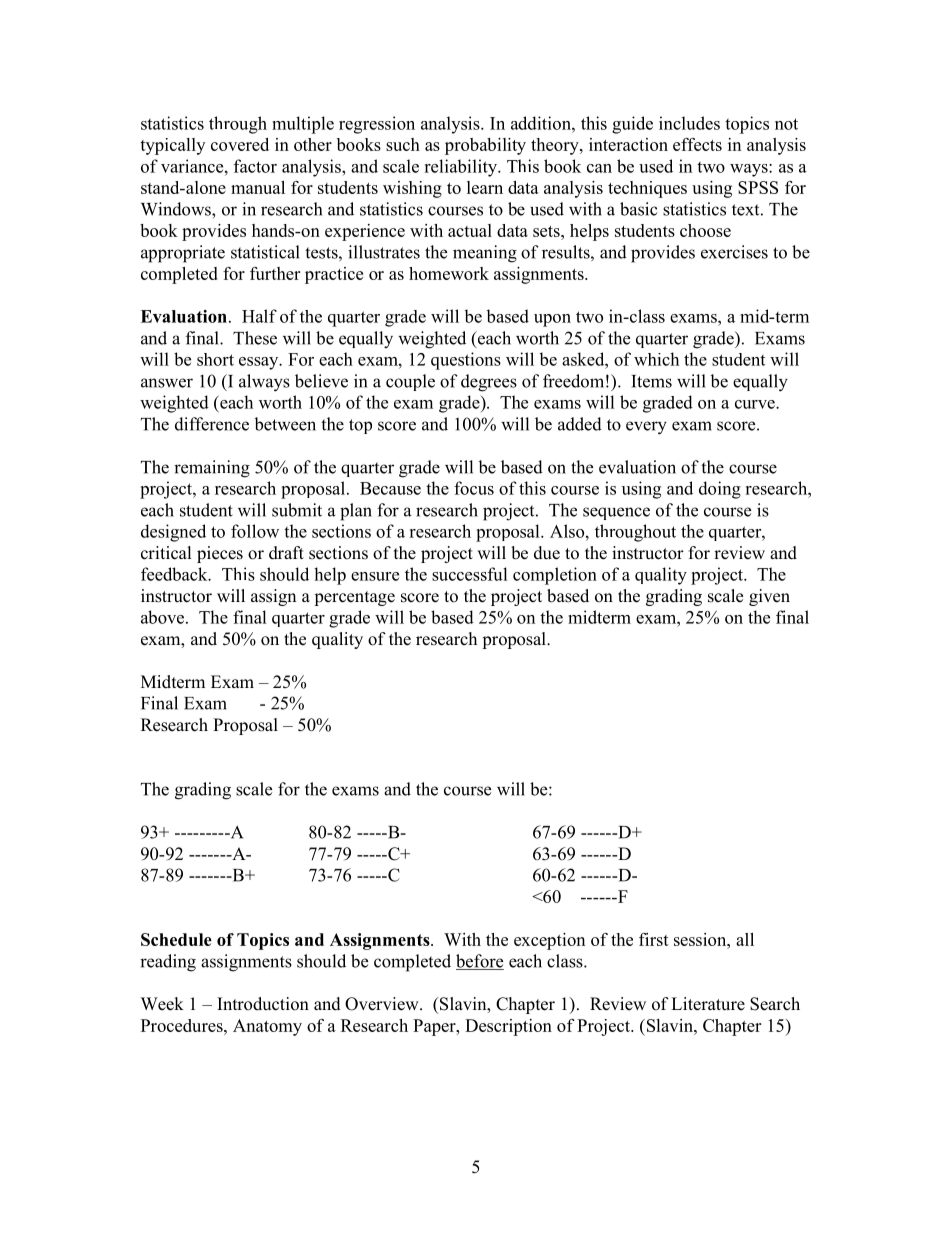 This screenshot has height=1233, width=952. What do you see at coordinates (263, 1004) in the screenshot?
I see `Introduction` at bounding box center [263, 1004].
